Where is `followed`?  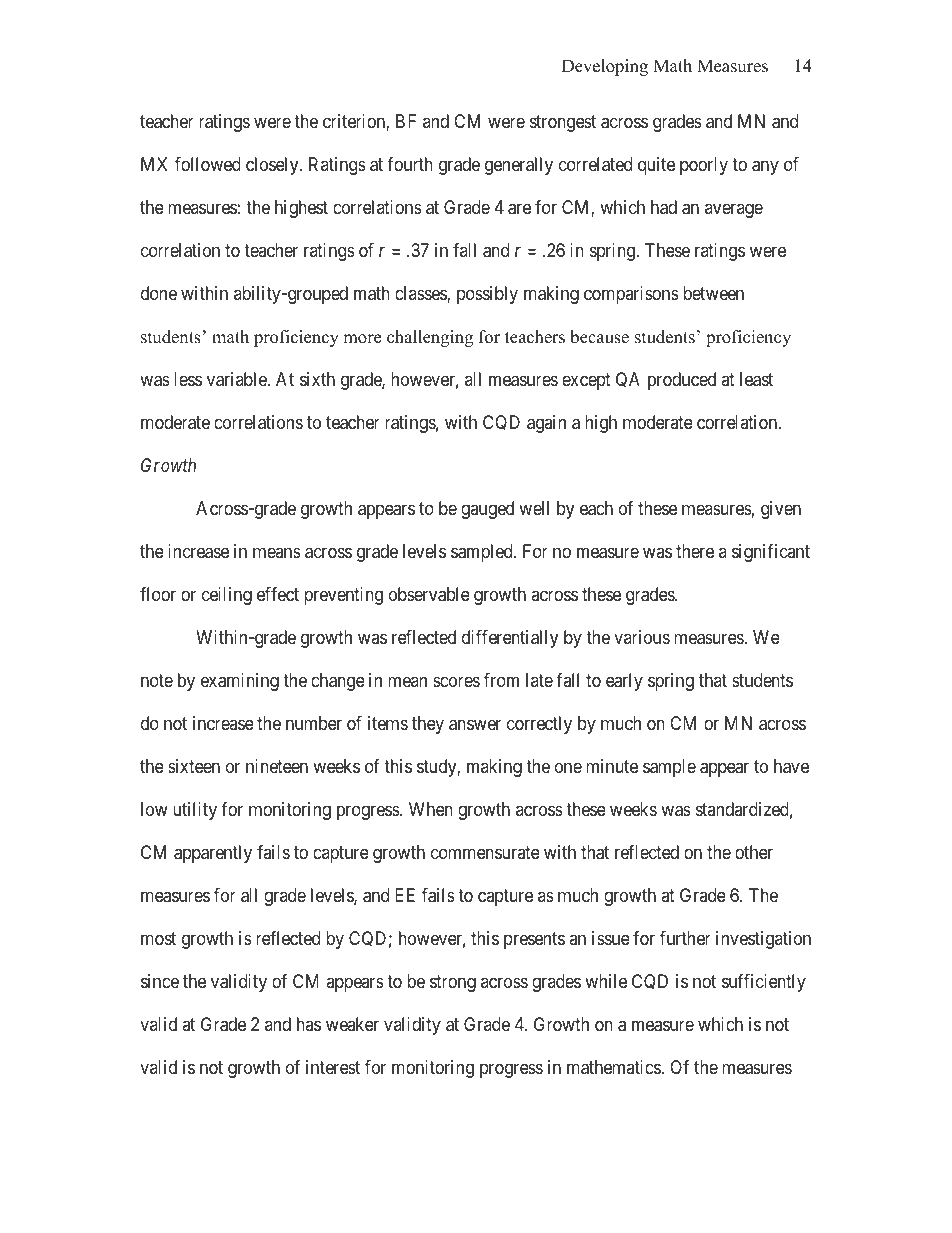
followed is located at coordinates (208, 164).
